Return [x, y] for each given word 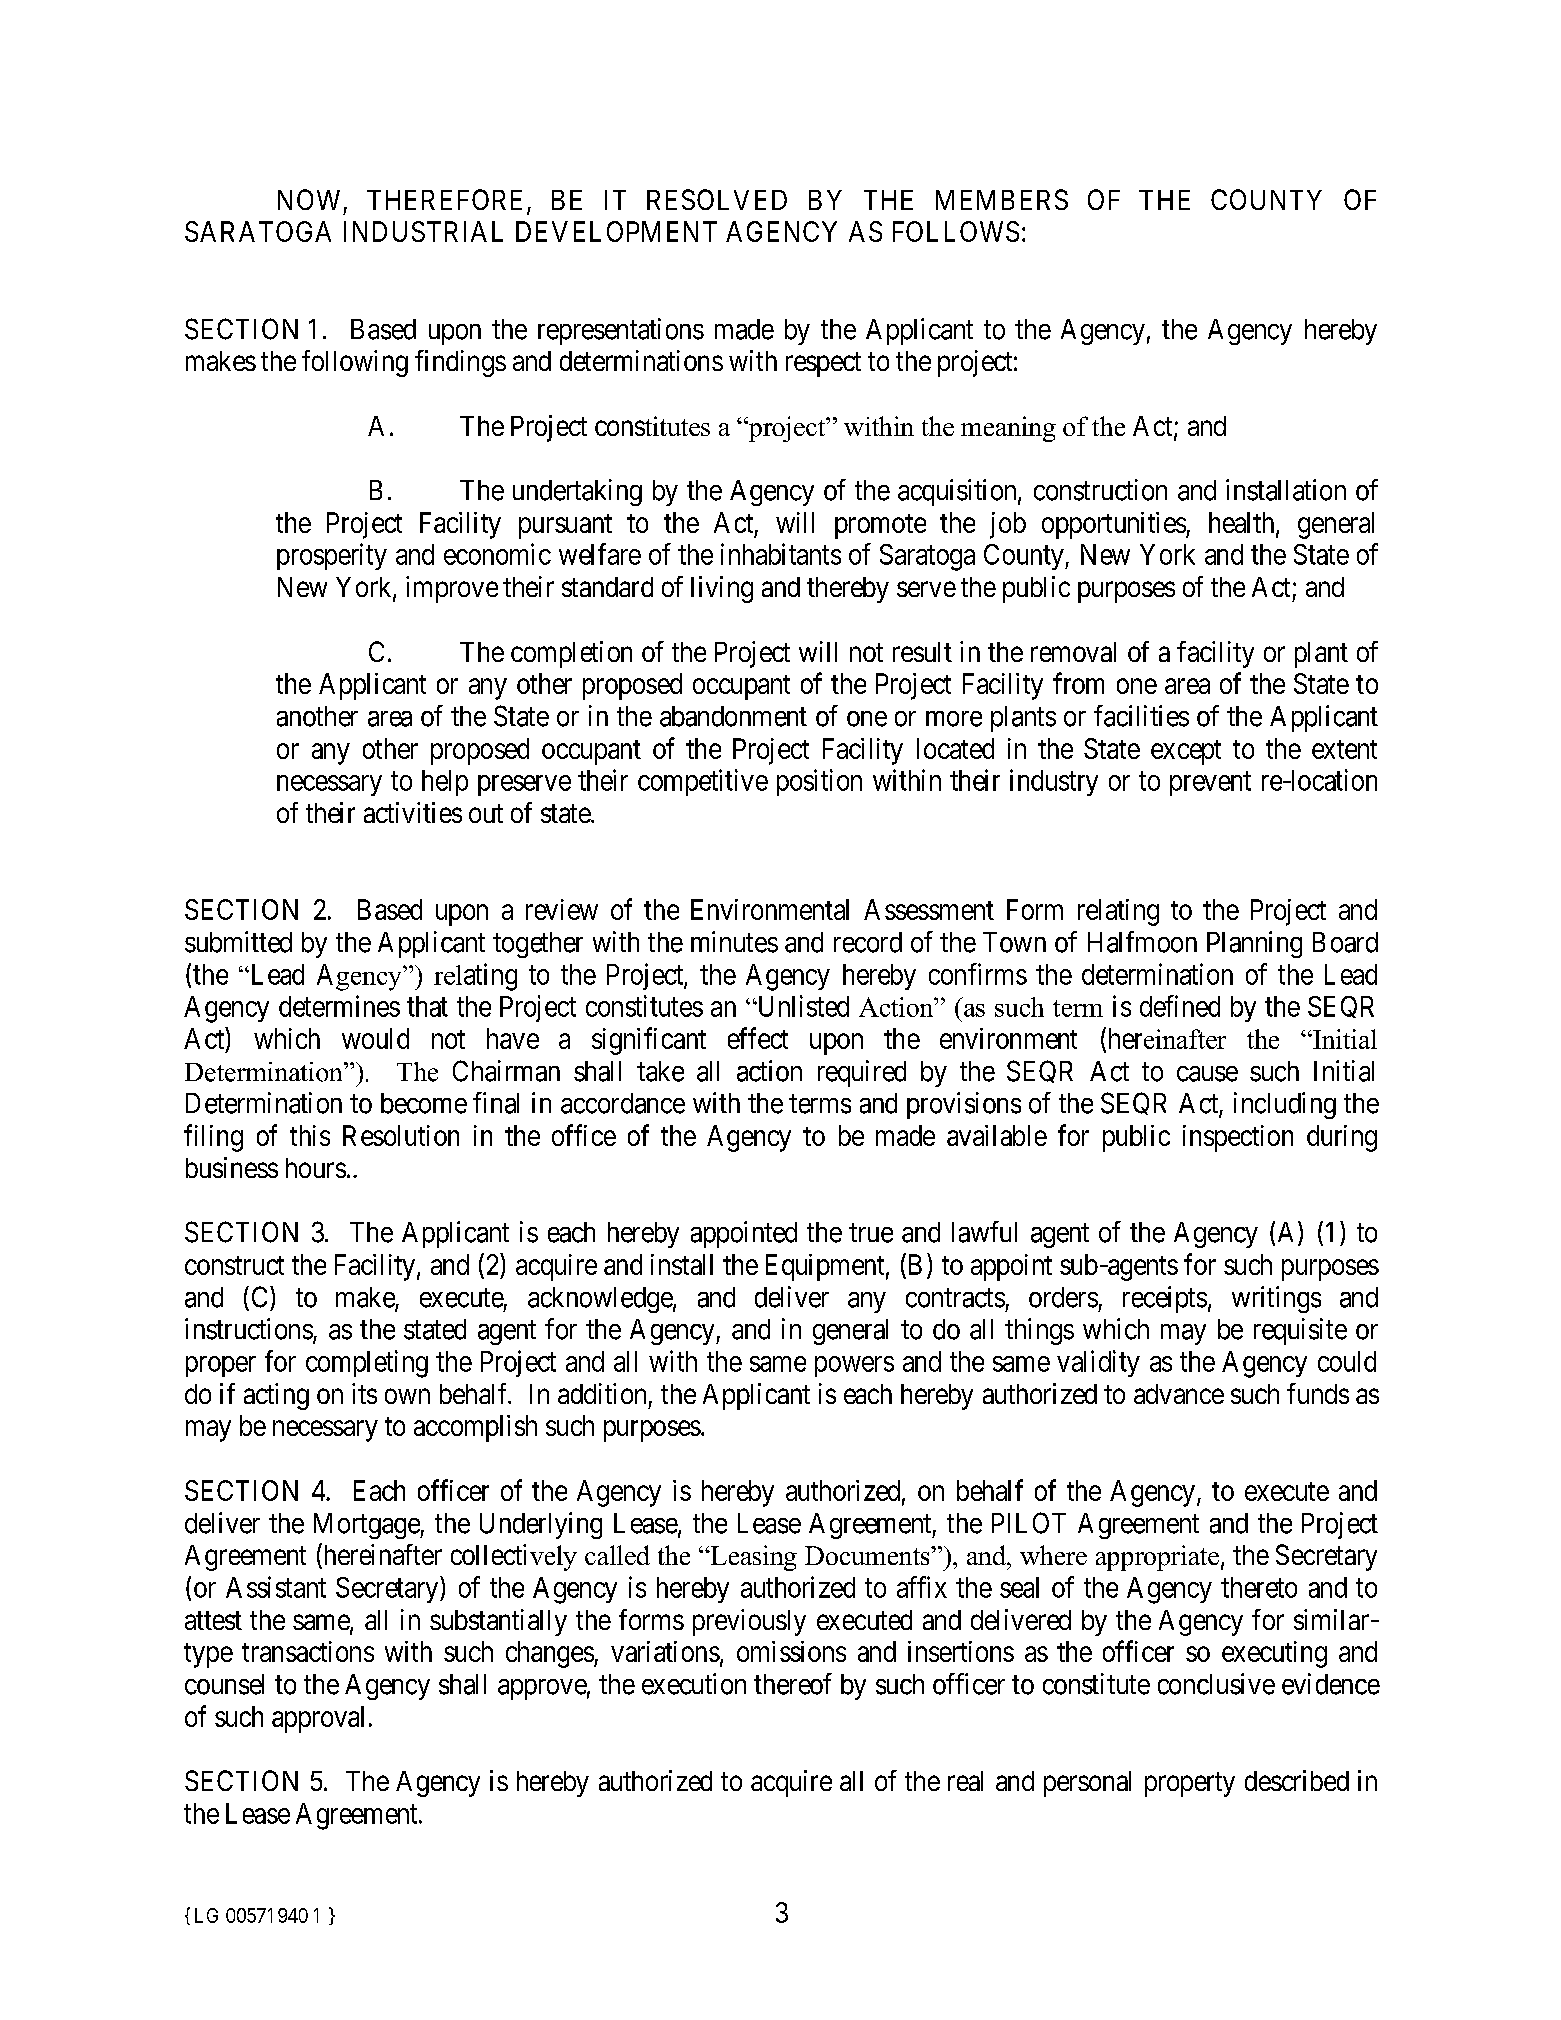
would [375, 1038]
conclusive [1216, 1684]
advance [1179, 1394]
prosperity [332, 556]
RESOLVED [717, 199]
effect [758, 1038]
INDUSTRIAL [423, 231]
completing [367, 1364]
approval [318, 1719]
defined [1180, 1006]
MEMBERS [1002, 199]
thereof [793, 1684]
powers [854, 1366]
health [1243, 523]
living [722, 589]
